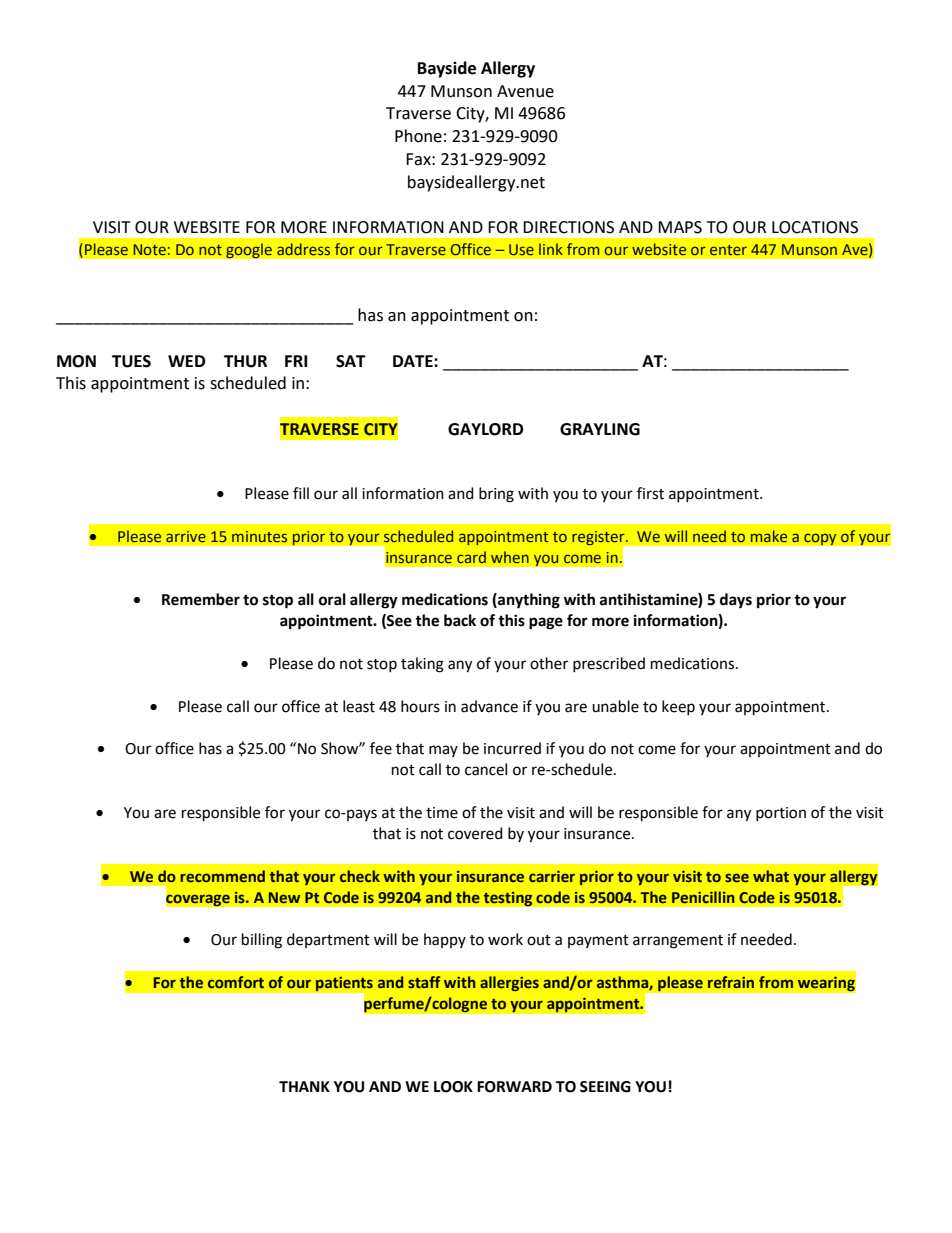  I want to click on Note, so click(149, 249).
